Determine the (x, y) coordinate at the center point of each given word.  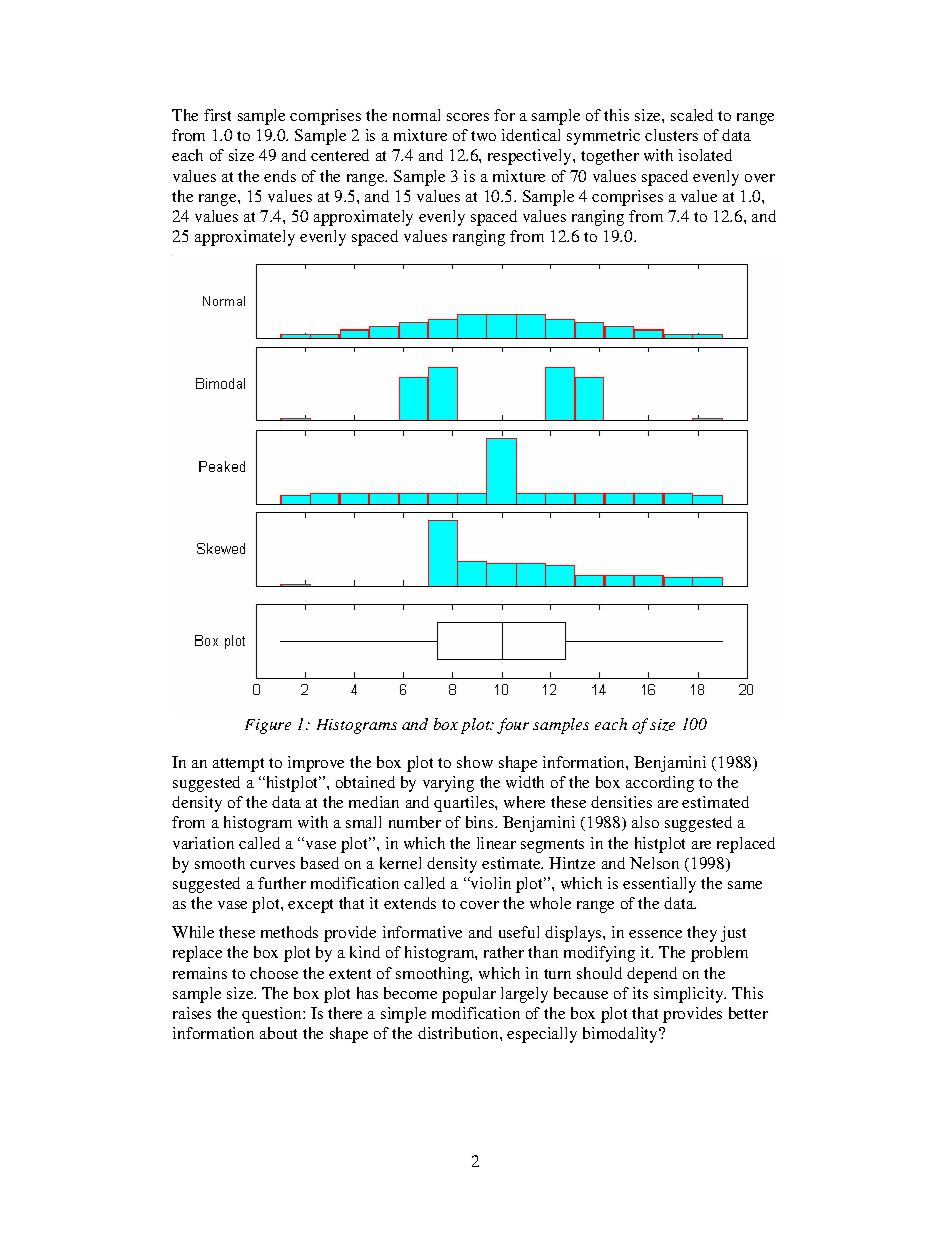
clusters (671, 135)
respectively (531, 157)
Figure (268, 726)
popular (469, 995)
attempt (238, 765)
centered (340, 155)
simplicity (689, 995)
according (660, 784)
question (273, 1015)
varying (448, 784)
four (513, 726)
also (645, 822)
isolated (705, 155)
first (217, 115)
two (483, 136)
